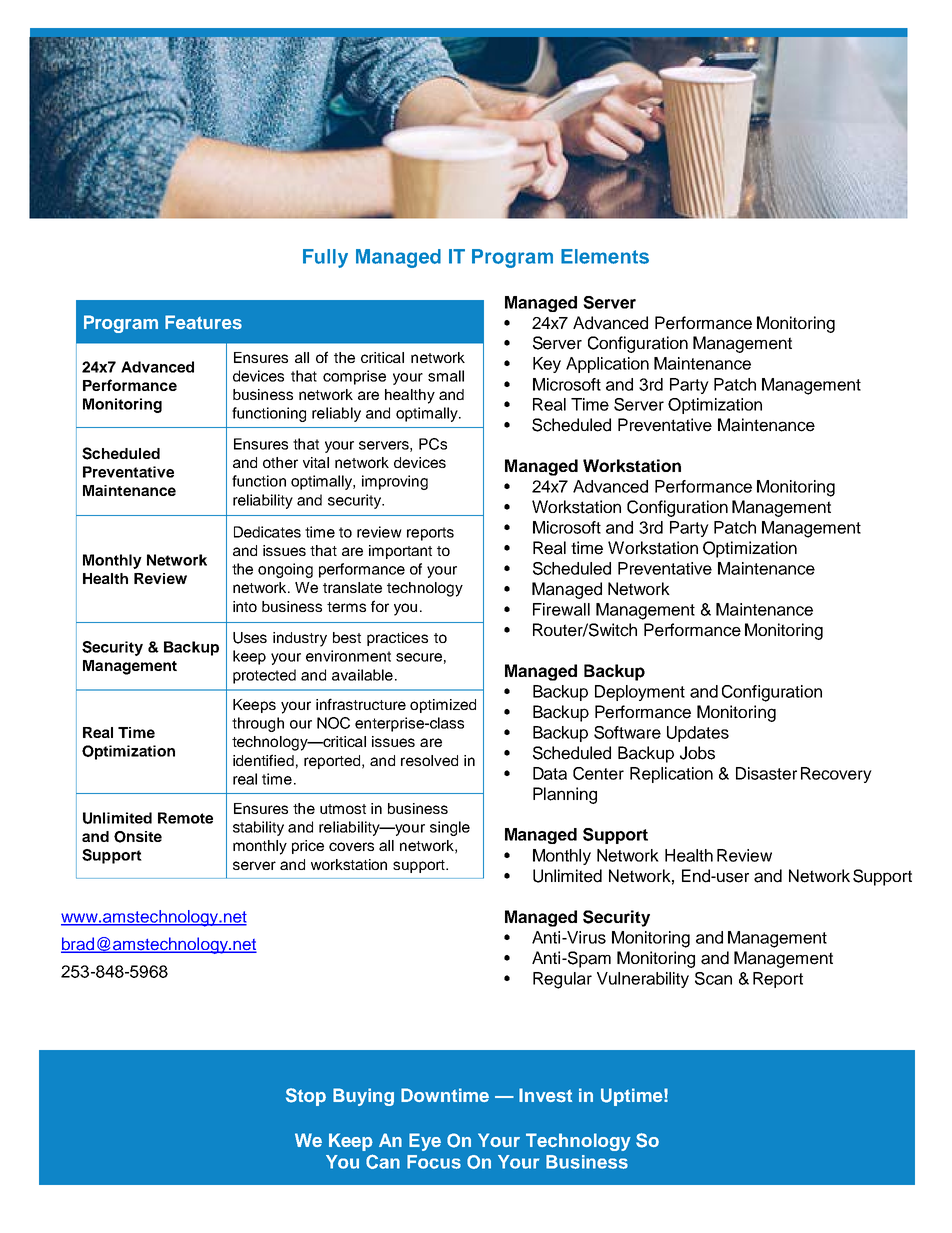  Describe the element at coordinates (671, 775) in the document. I see `Replication` at that location.
